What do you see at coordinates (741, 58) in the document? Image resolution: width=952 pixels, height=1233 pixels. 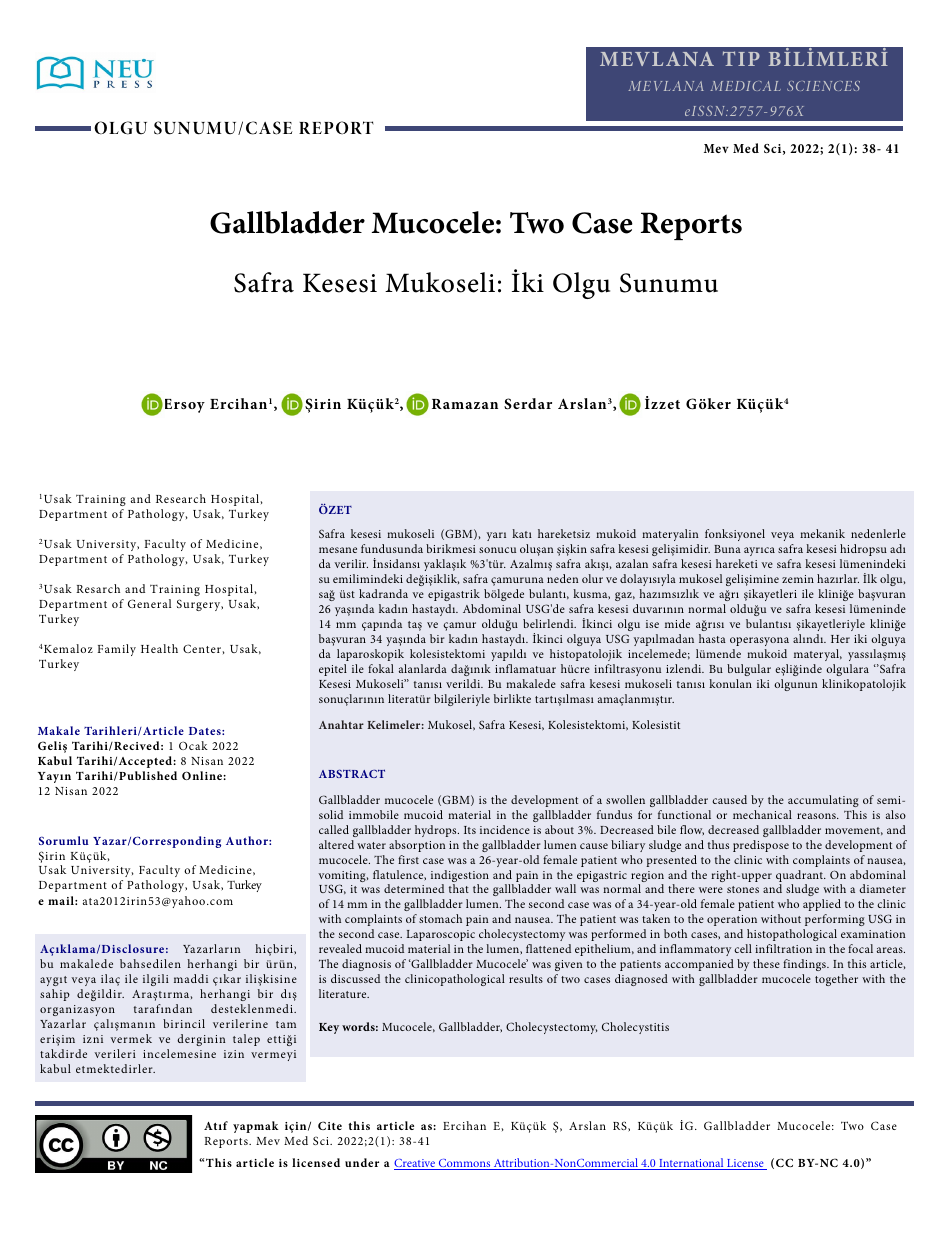 I see `TIP` at bounding box center [741, 58].
